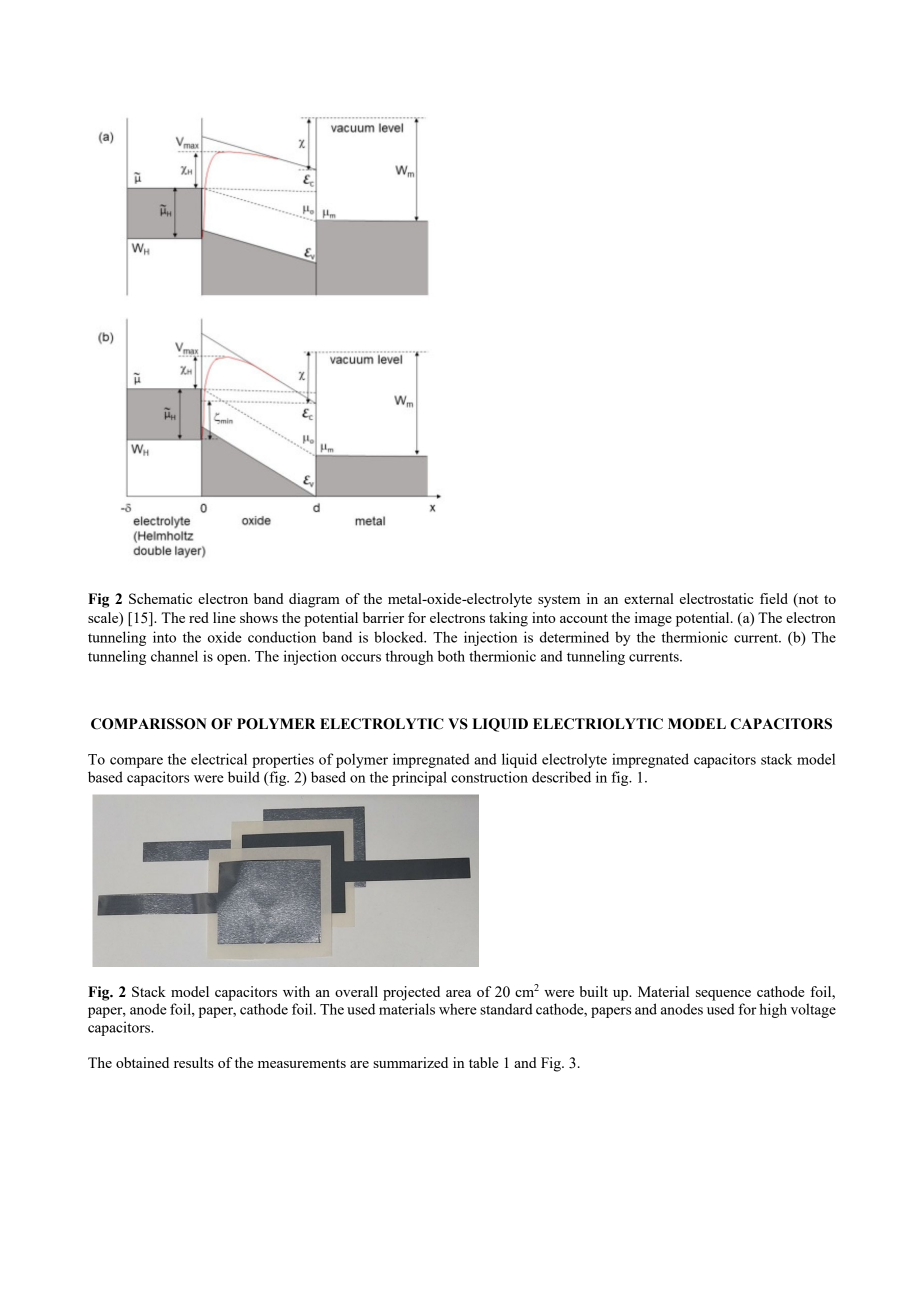  What do you see at coordinates (508, 619) in the page?
I see `taking` at bounding box center [508, 619].
